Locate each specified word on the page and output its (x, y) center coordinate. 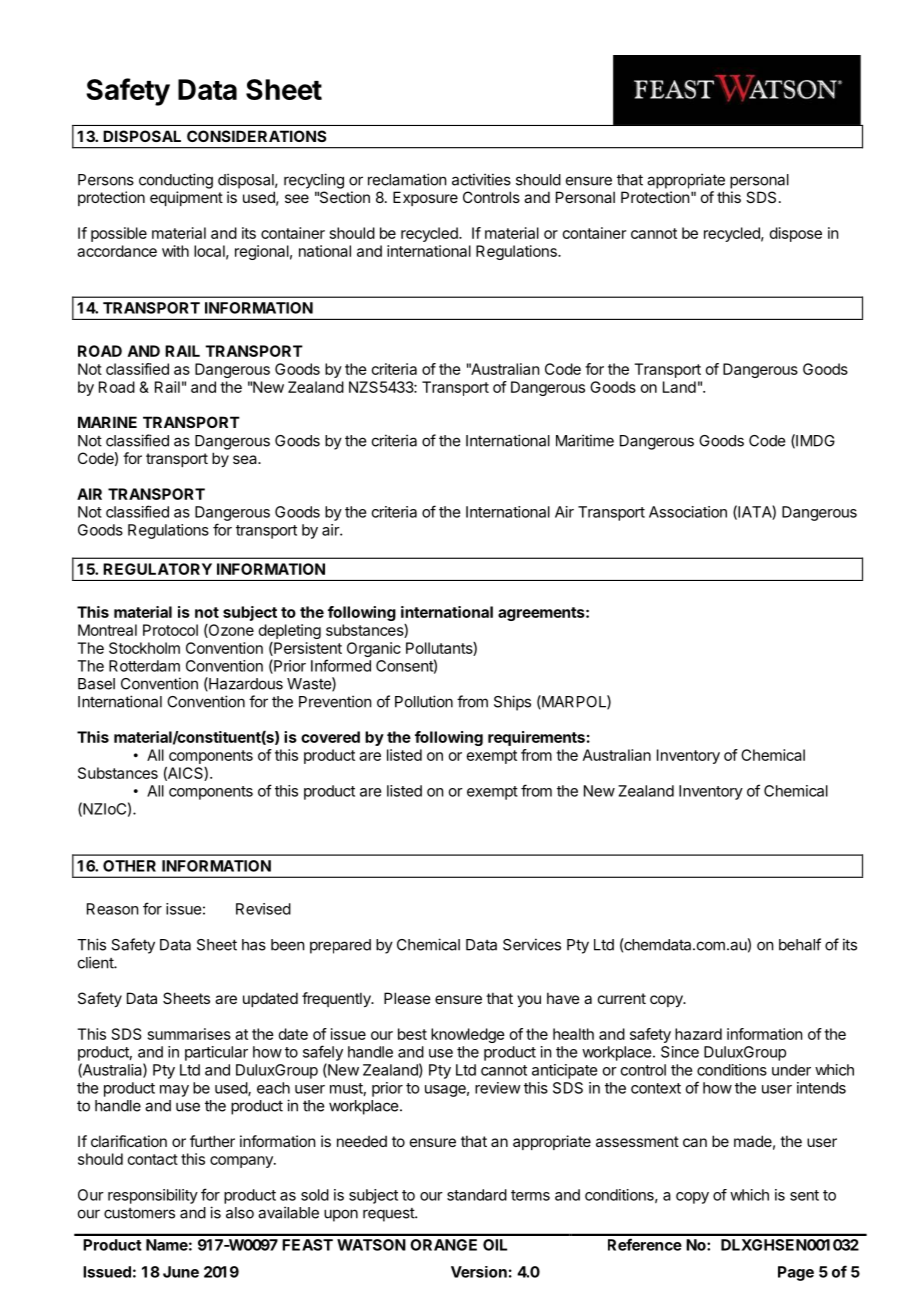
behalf (800, 944)
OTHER (129, 866)
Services (532, 944)
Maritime (585, 440)
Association (688, 512)
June (181, 1272)
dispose (796, 234)
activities (481, 179)
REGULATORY (157, 569)
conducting (176, 181)
